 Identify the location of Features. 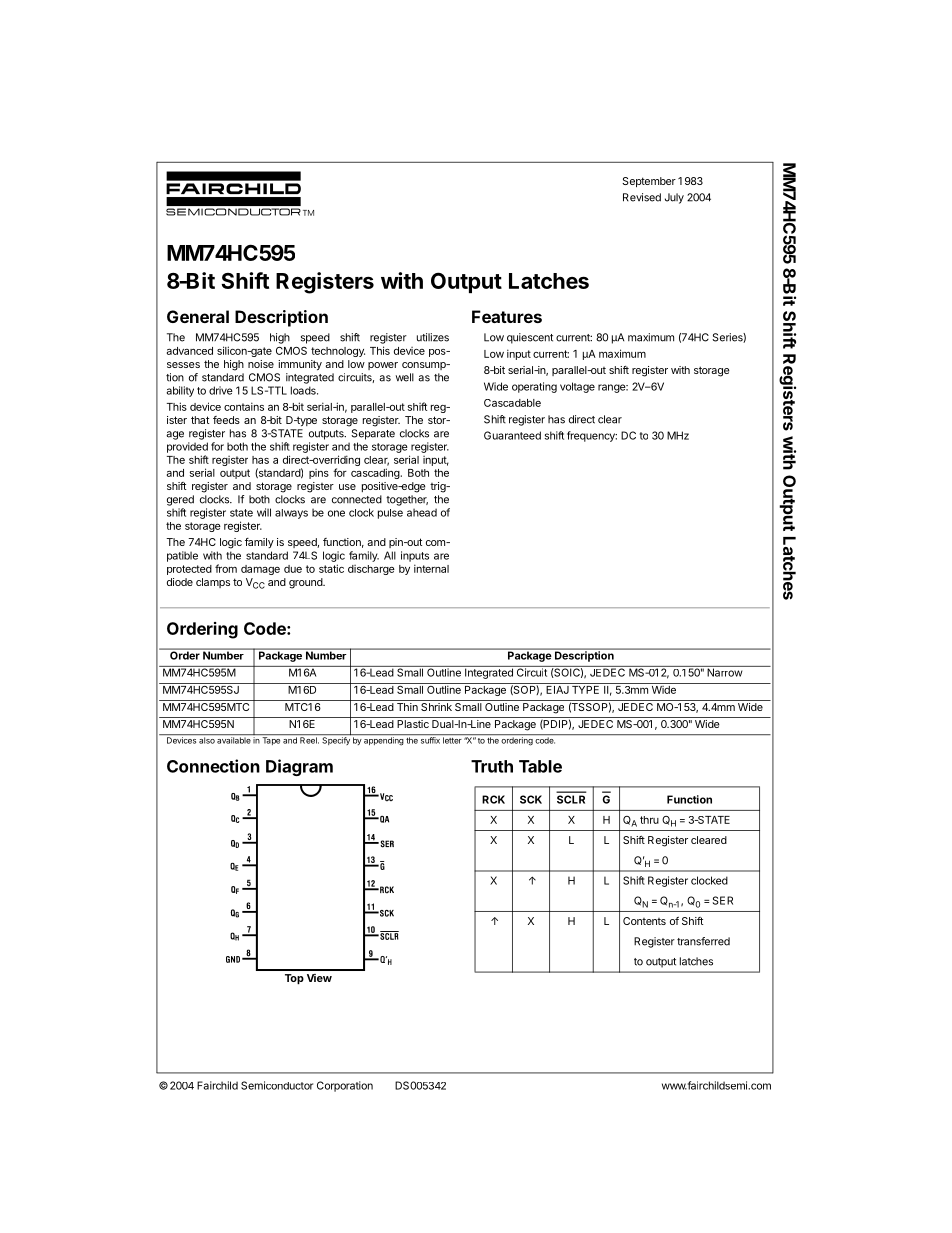
(507, 316).
